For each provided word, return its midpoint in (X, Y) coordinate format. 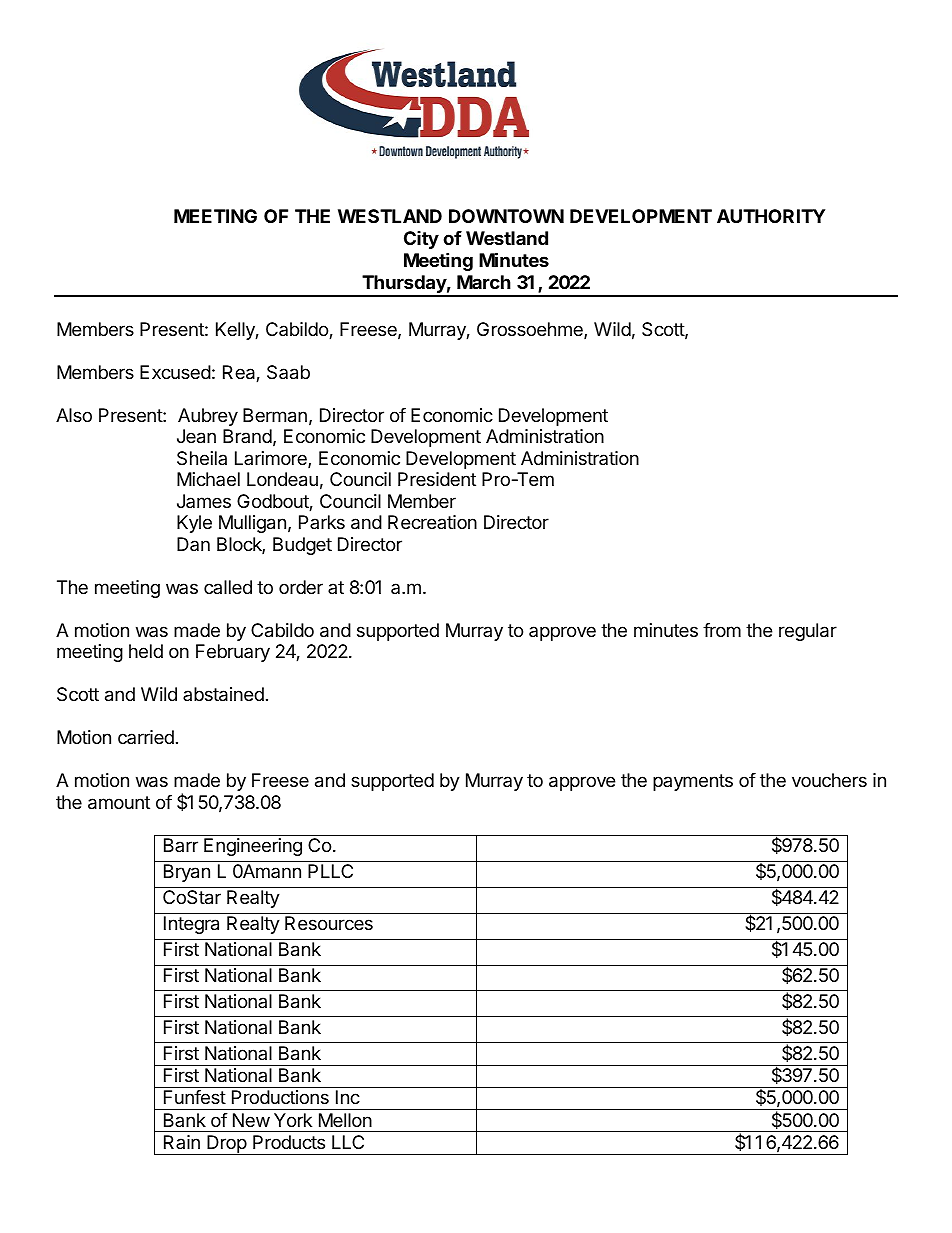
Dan (193, 544)
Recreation (432, 522)
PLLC (330, 871)
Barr (181, 845)
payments (693, 782)
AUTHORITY (771, 216)
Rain (182, 1142)
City (421, 240)
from (722, 630)
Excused (175, 372)
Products (289, 1142)
